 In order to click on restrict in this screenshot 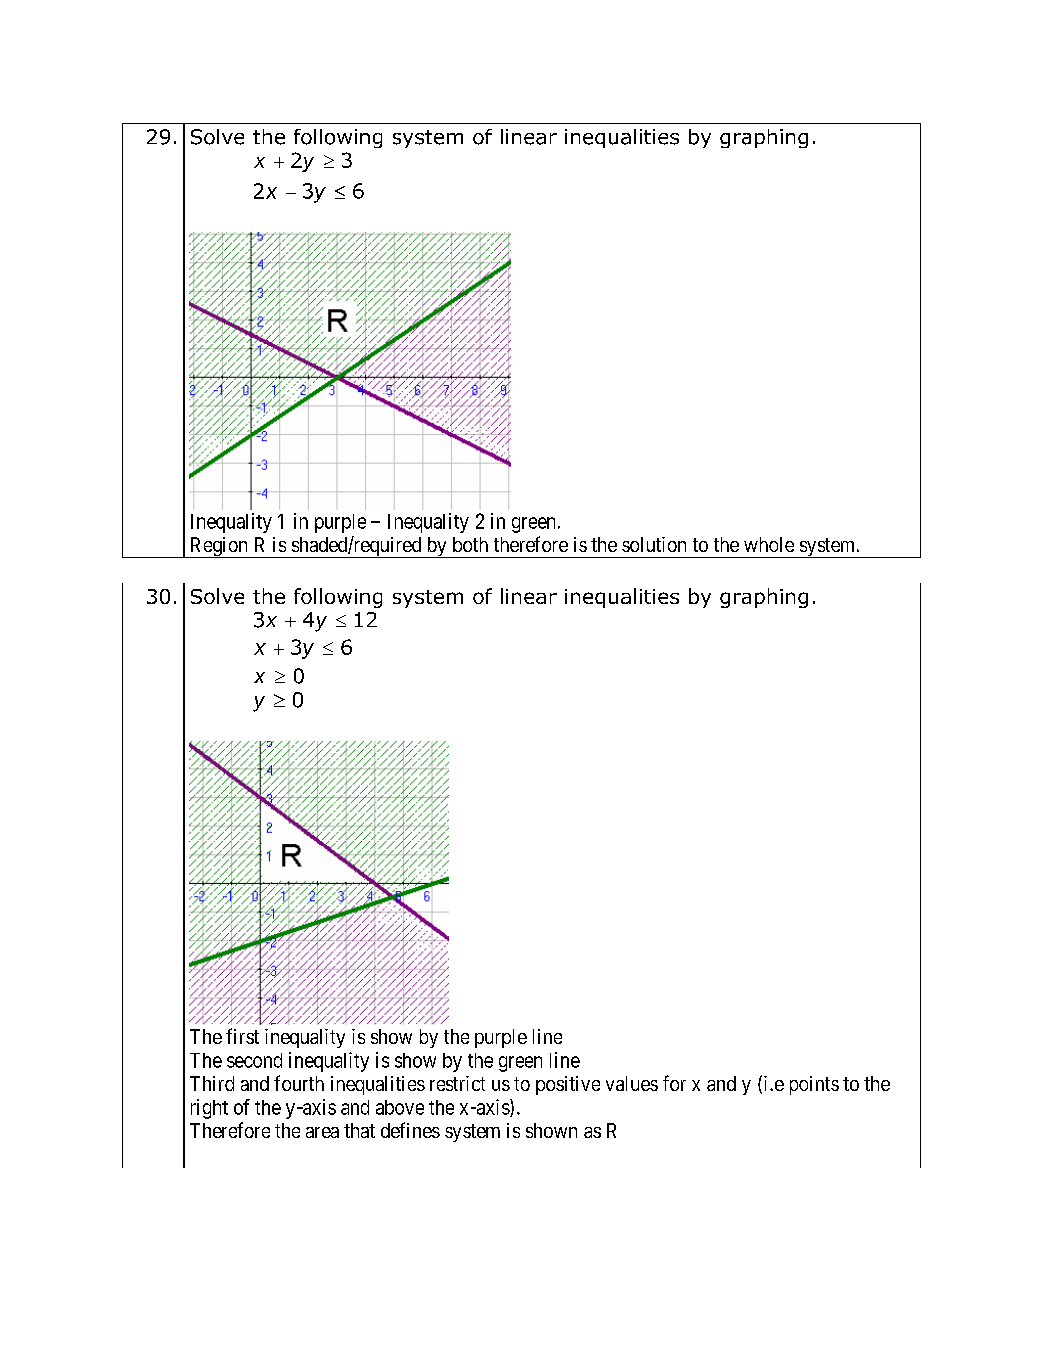, I will do `click(457, 1083)`.
